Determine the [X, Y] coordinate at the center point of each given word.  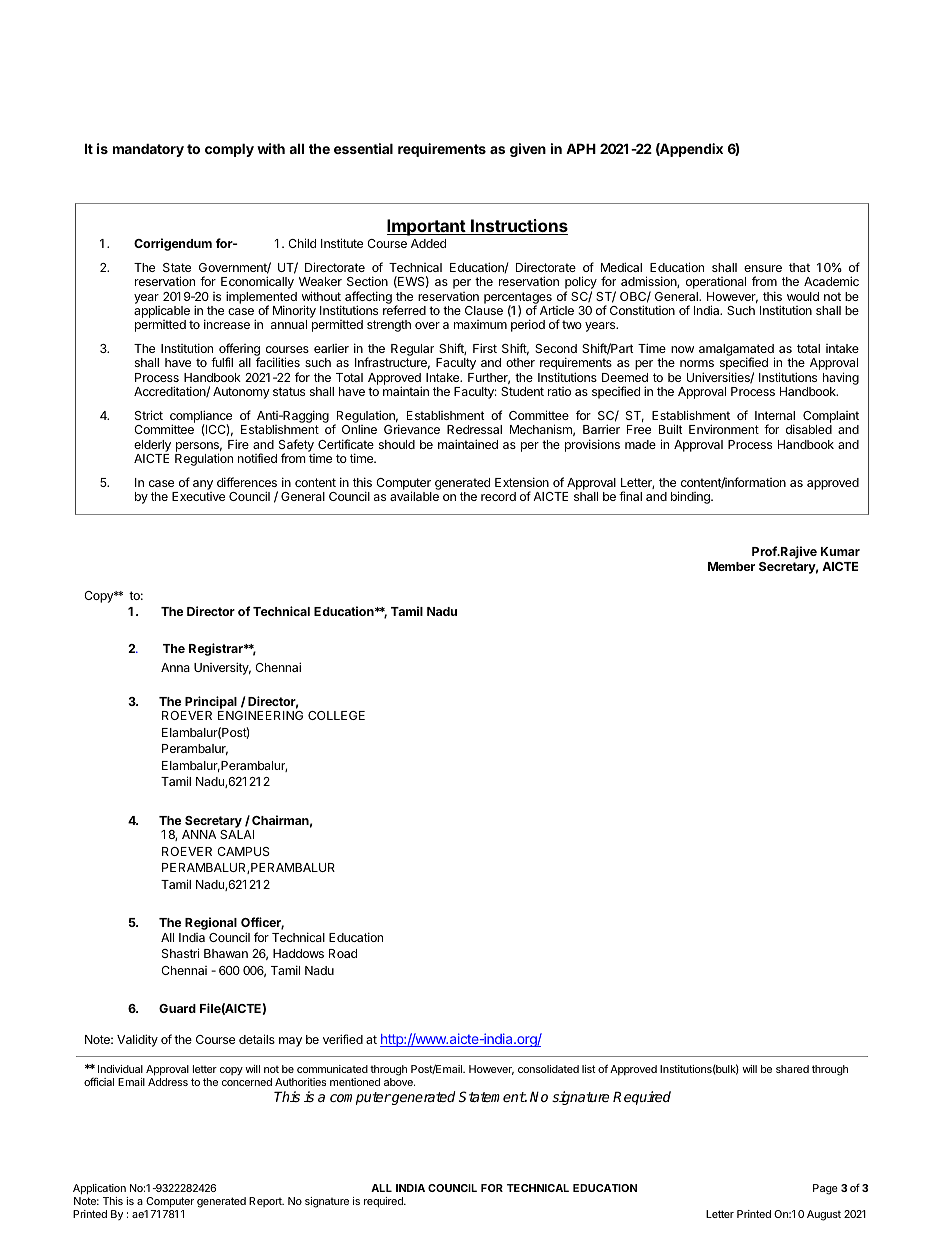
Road [343, 953]
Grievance [412, 429]
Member [731, 566]
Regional [211, 923]
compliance [201, 418]
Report [266, 1202]
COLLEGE [336, 715]
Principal [211, 702]
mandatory [148, 150]
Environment [724, 429]
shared [792, 1069]
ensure [763, 268]
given [528, 150]
